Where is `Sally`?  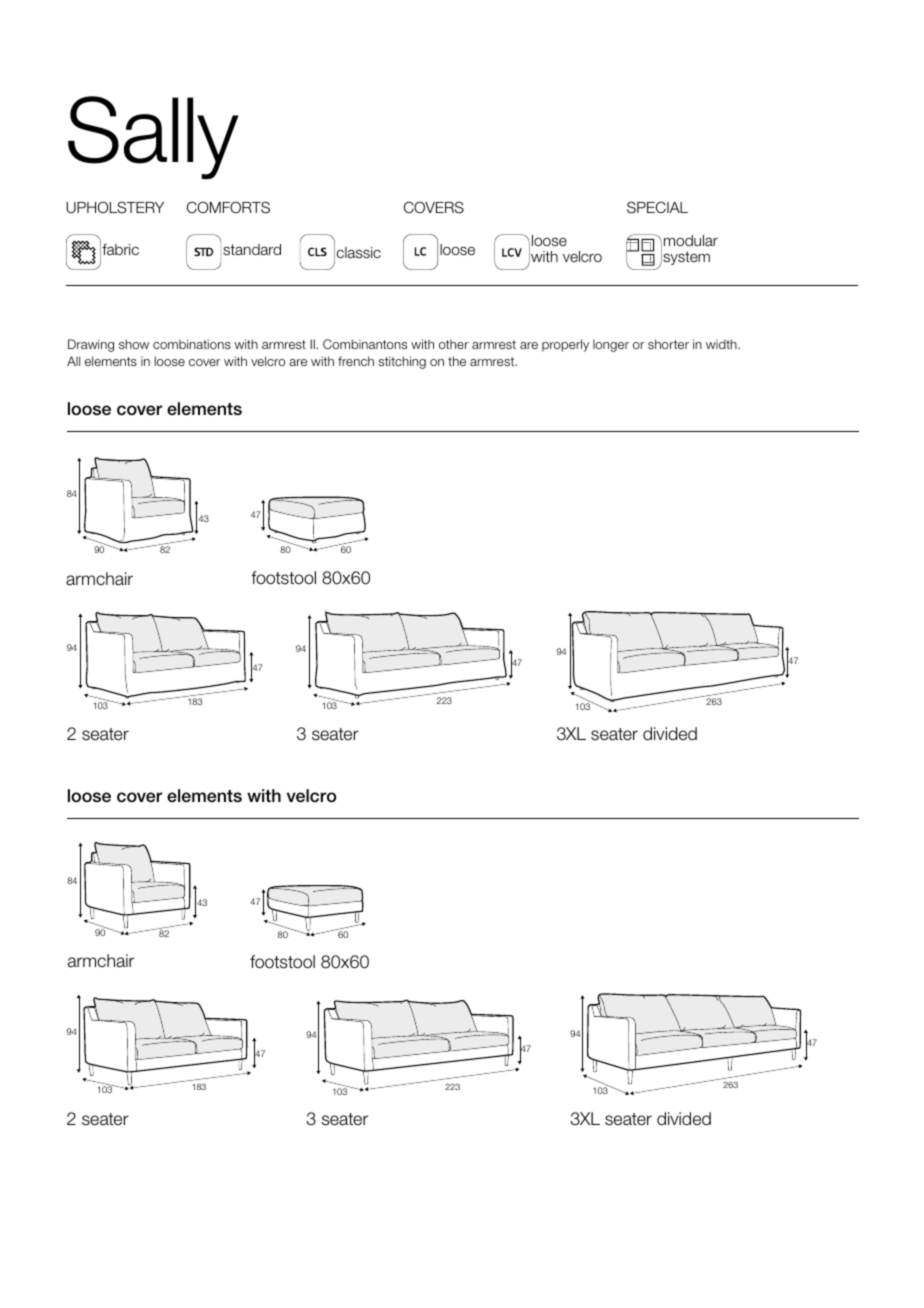
Sally is located at coordinates (153, 137).
